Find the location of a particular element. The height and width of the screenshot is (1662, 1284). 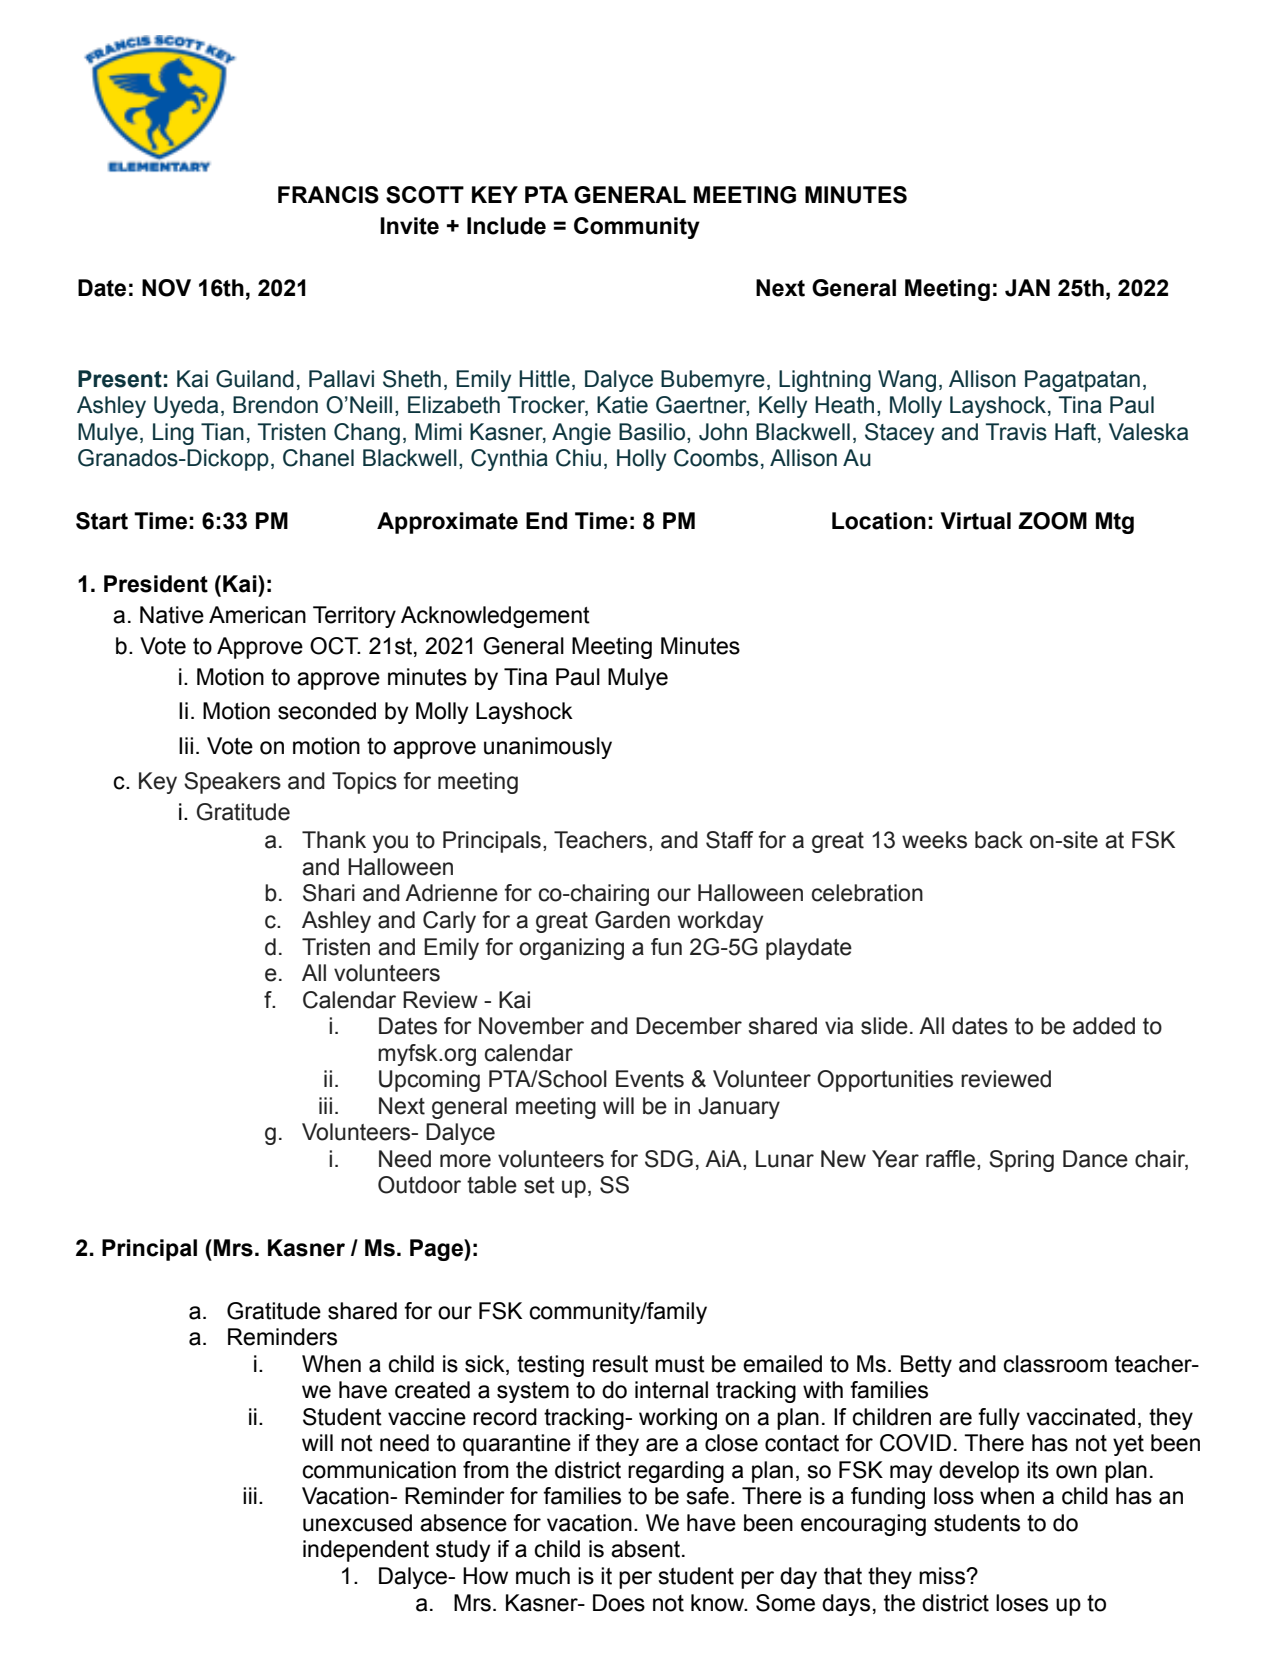

Include is located at coordinates (506, 226).
